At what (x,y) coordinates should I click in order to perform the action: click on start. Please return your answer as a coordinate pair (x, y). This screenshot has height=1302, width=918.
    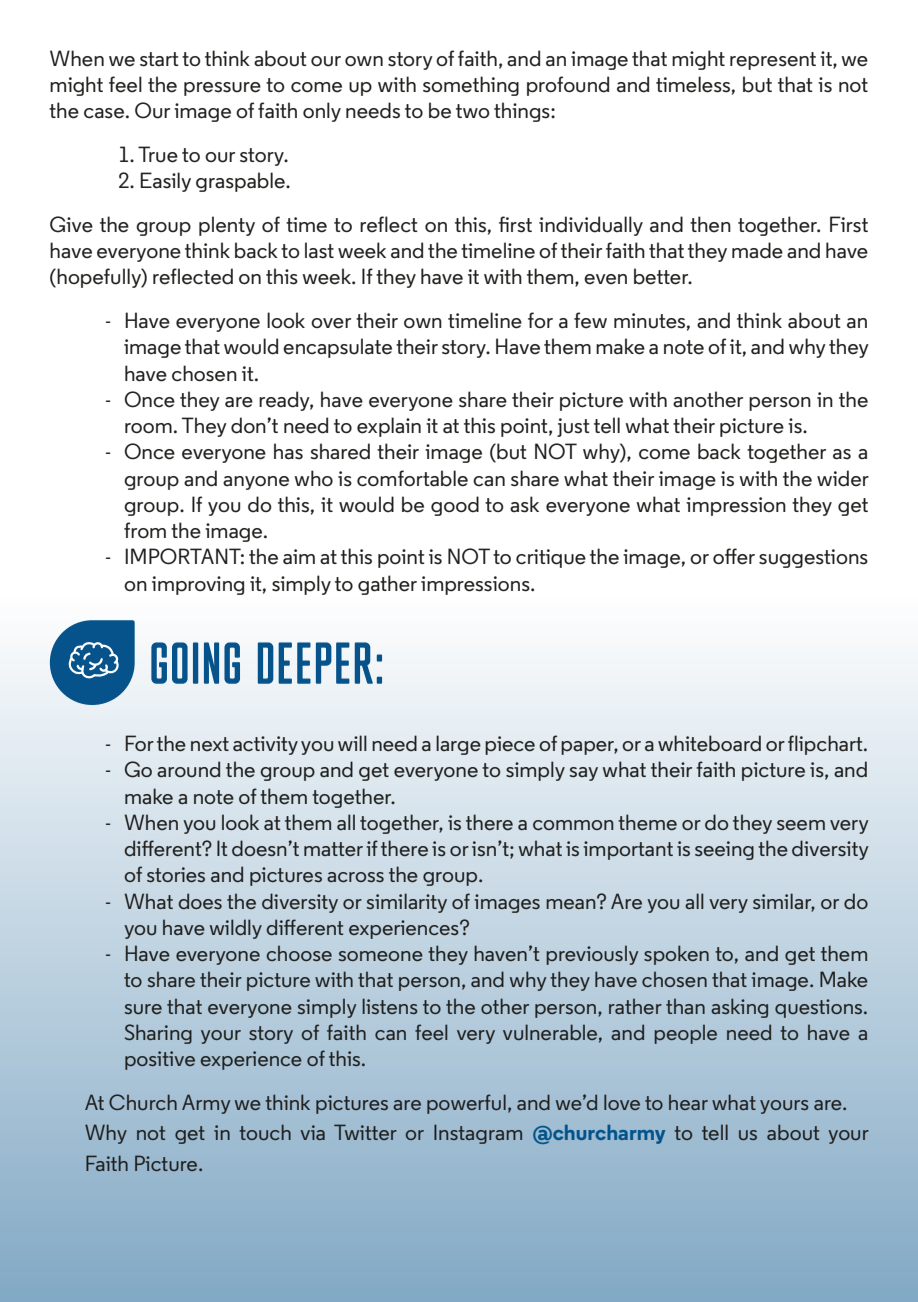
    Looking at the image, I should click on (159, 59).
